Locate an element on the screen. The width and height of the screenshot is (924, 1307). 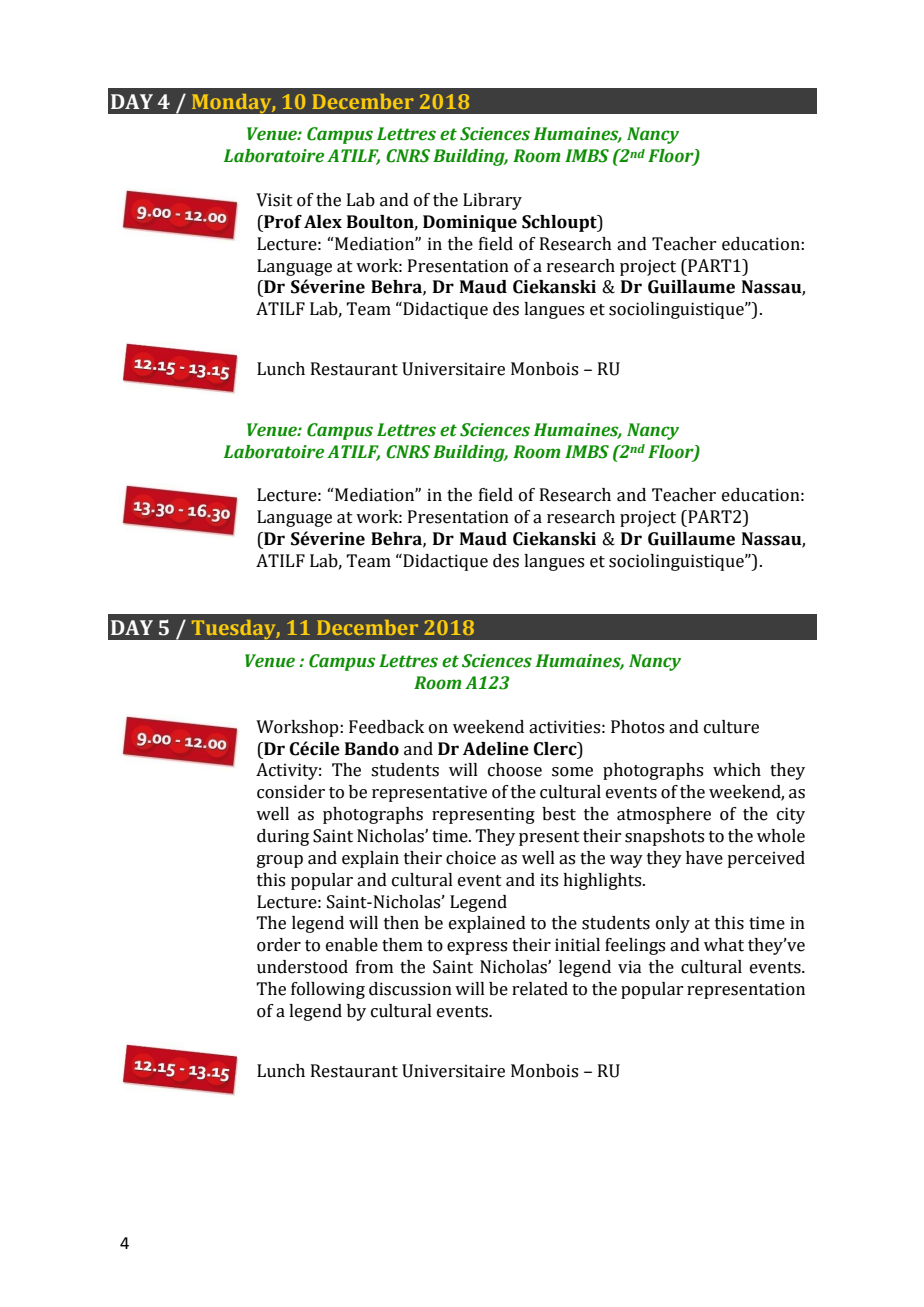
consider is located at coordinates (291, 792).
